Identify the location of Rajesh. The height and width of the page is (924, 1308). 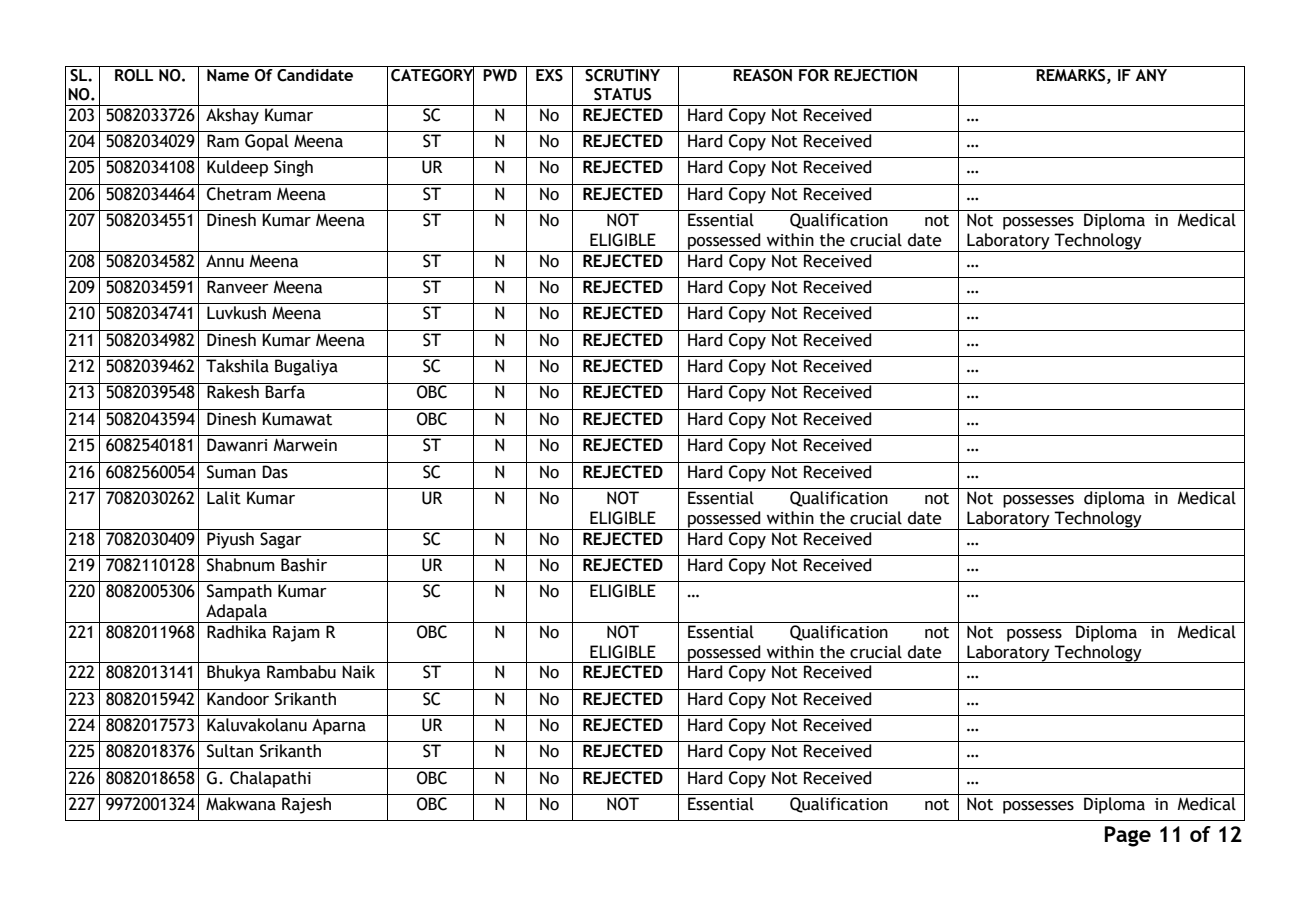
(306, 805).
